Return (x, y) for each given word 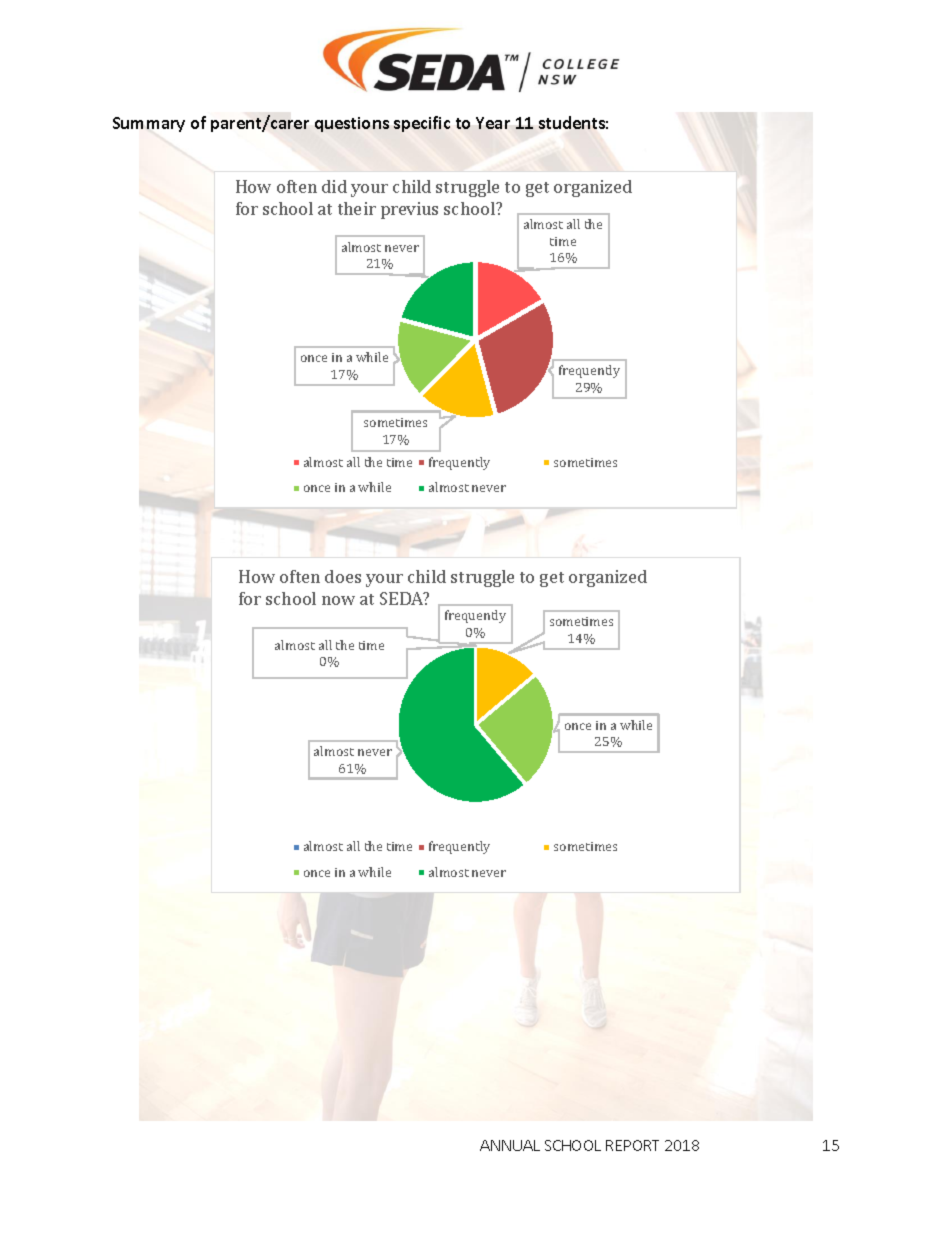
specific (422, 124)
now (338, 600)
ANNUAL (510, 1145)
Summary (149, 124)
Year (493, 123)
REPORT (632, 1145)
